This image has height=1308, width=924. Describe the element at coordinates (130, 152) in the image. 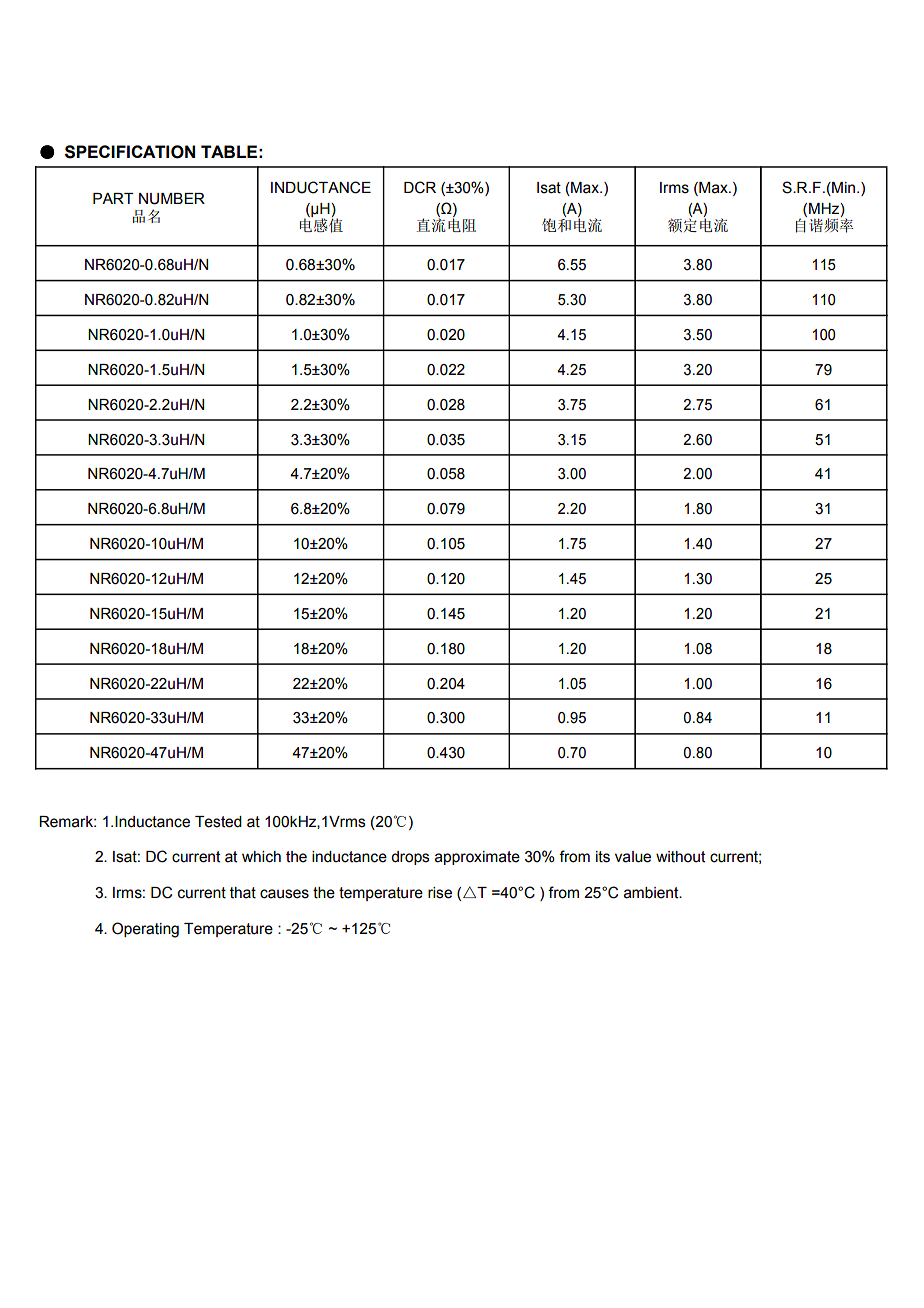

I see `SPECIFICATION` at that location.
